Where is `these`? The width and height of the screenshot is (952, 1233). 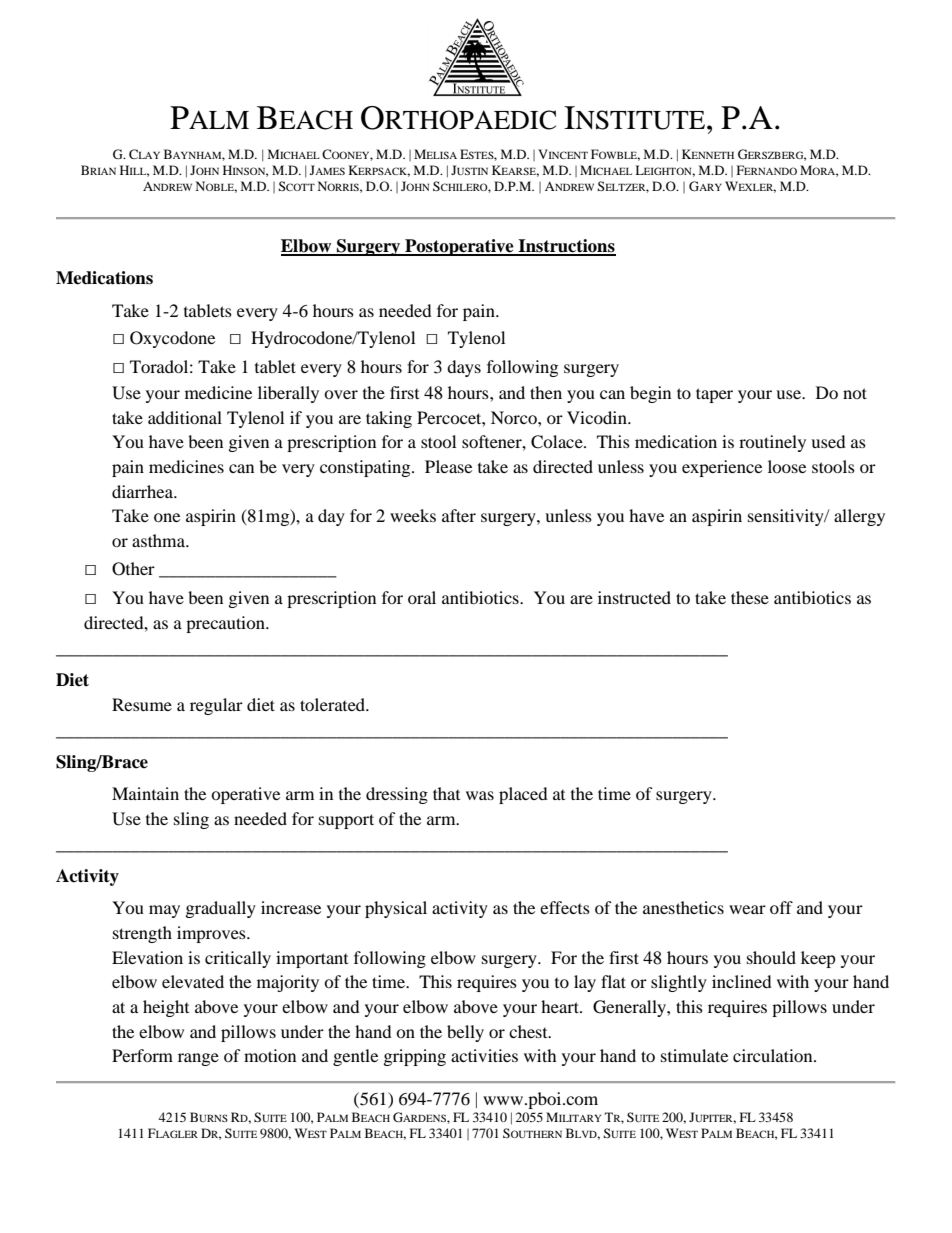
these is located at coordinates (750, 597).
